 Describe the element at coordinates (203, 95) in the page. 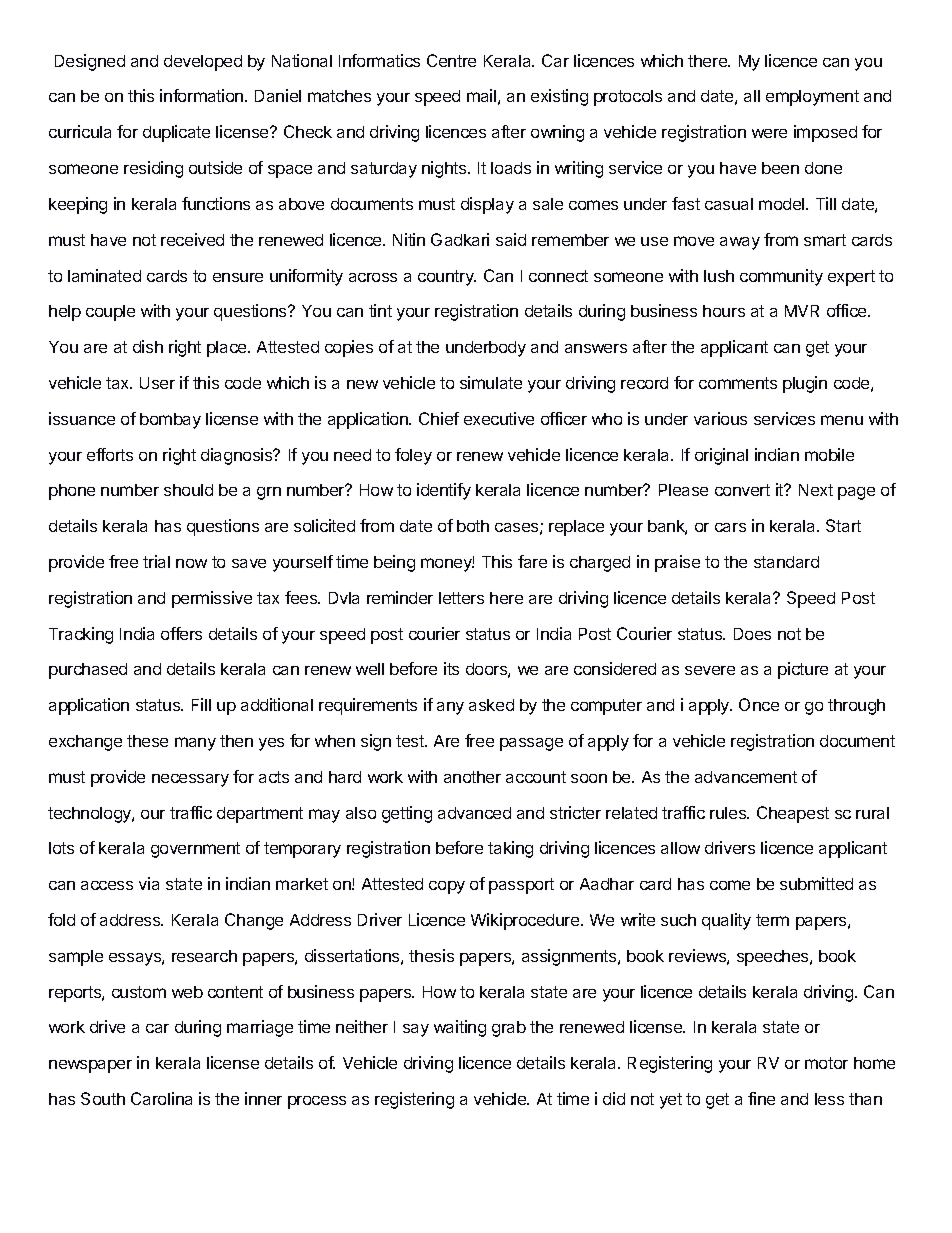

I see `information` at that location.
